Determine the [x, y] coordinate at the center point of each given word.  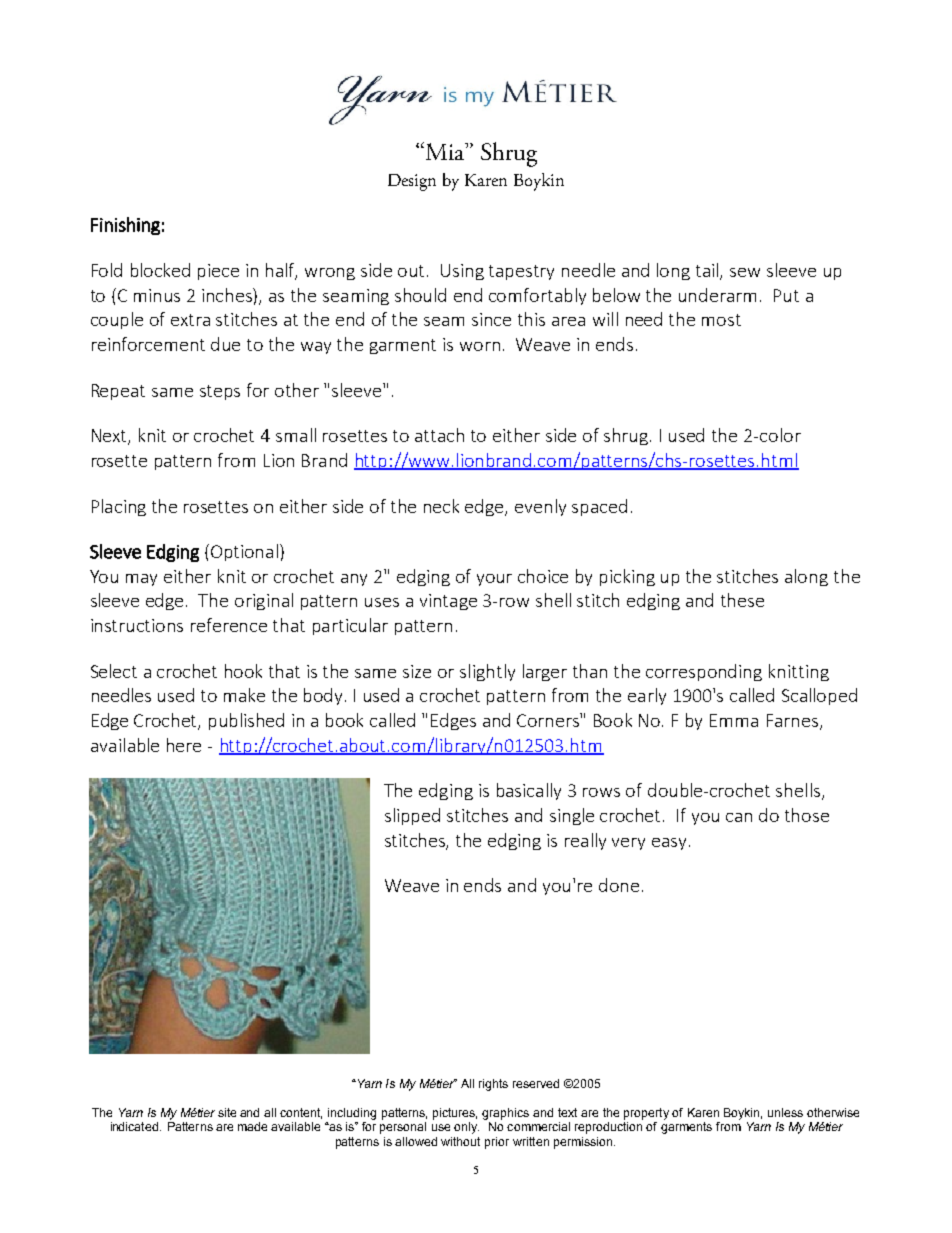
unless [785, 1112]
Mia [445, 151]
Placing [119, 507]
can [739, 817]
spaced [599, 507]
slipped [412, 816]
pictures [455, 1114]
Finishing [125, 226]
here [184, 745]
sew [745, 272]
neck [441, 506]
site [227, 1112]
